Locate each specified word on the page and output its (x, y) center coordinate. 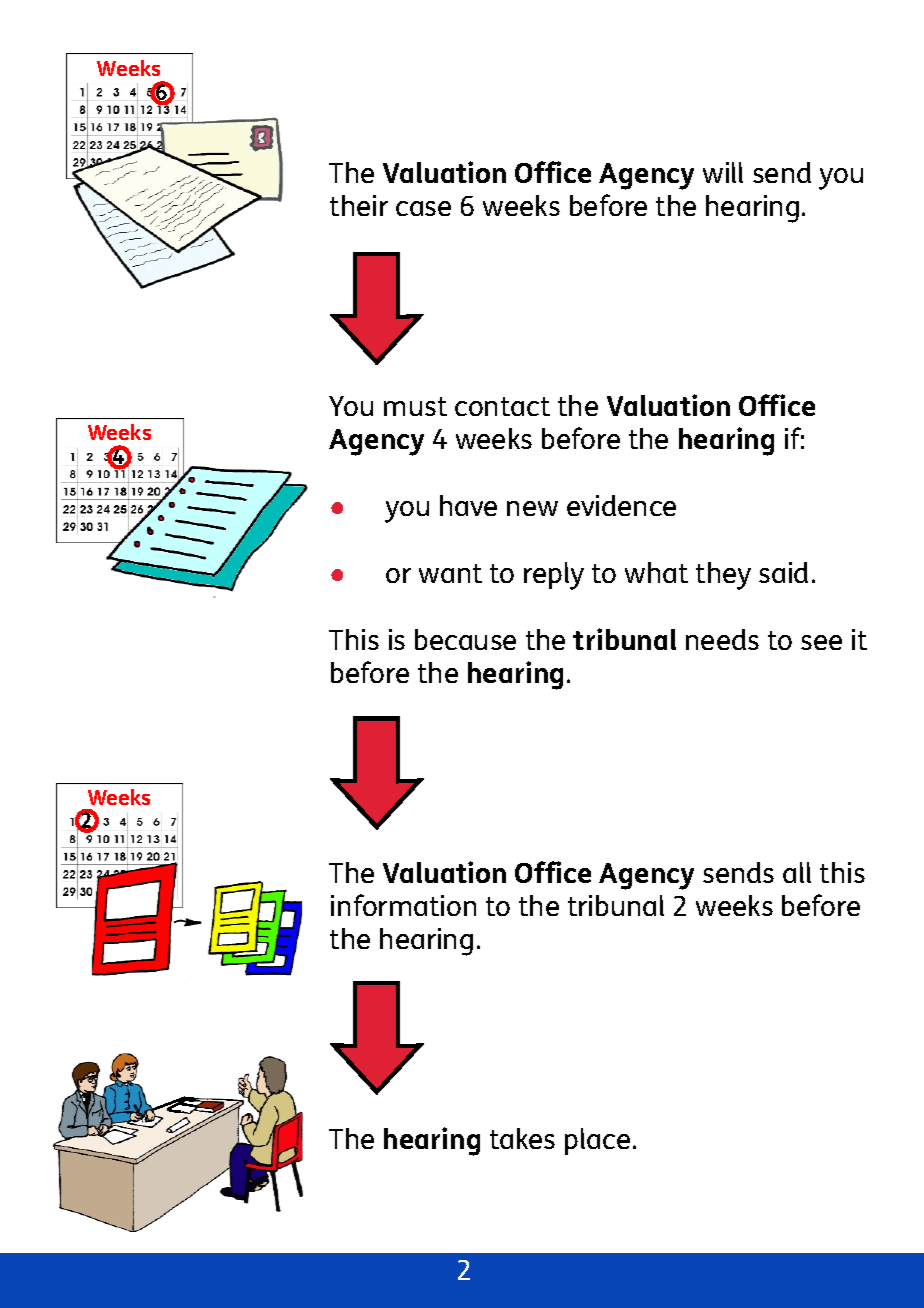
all (797, 872)
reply (554, 576)
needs (722, 639)
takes (522, 1138)
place (597, 1141)
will (723, 172)
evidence (621, 505)
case (423, 208)
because (465, 639)
